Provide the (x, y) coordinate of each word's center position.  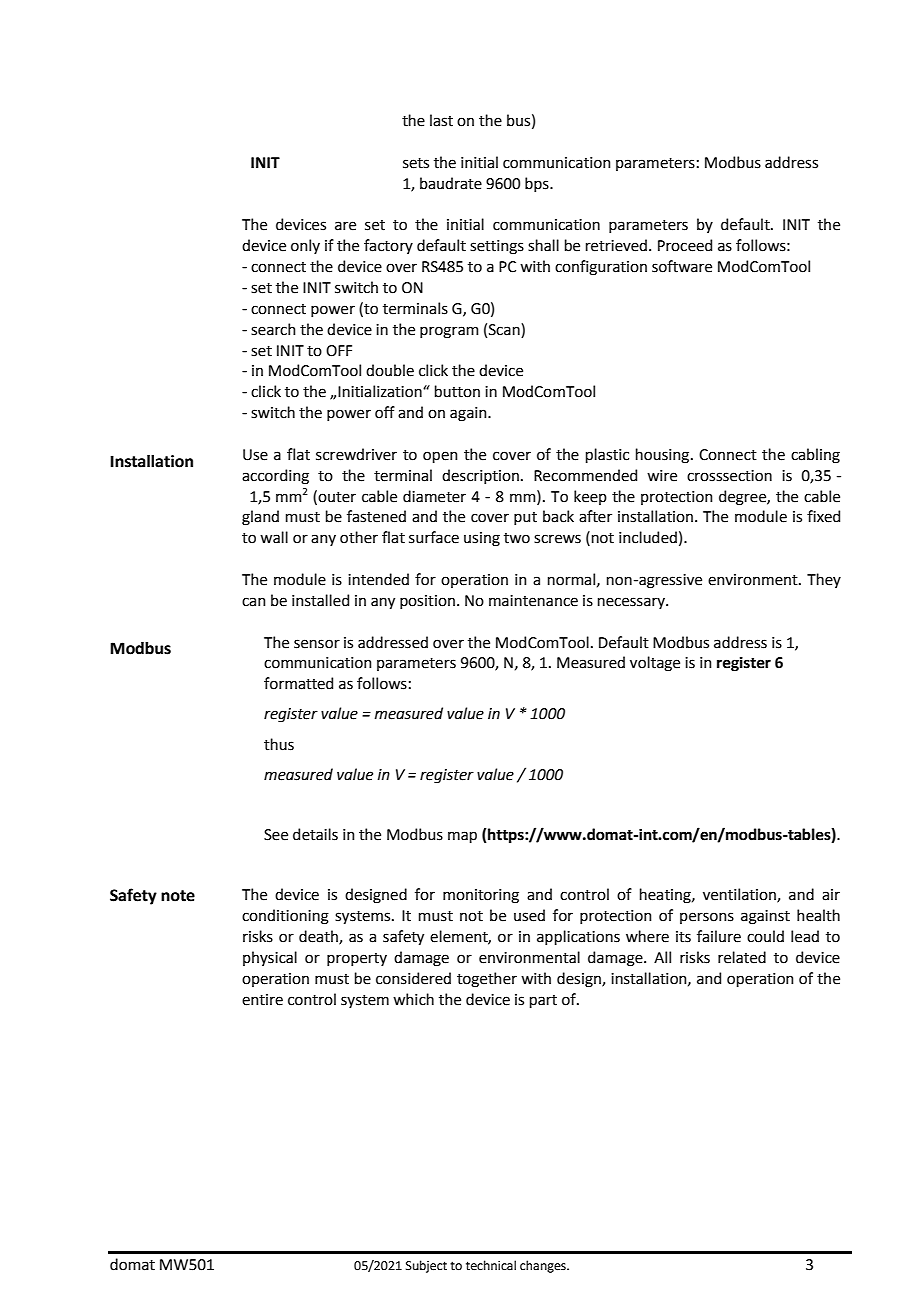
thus (279, 744)
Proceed (685, 245)
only (305, 246)
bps (538, 184)
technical (491, 1265)
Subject (426, 1266)
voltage (655, 664)
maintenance (533, 601)
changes (544, 1266)
